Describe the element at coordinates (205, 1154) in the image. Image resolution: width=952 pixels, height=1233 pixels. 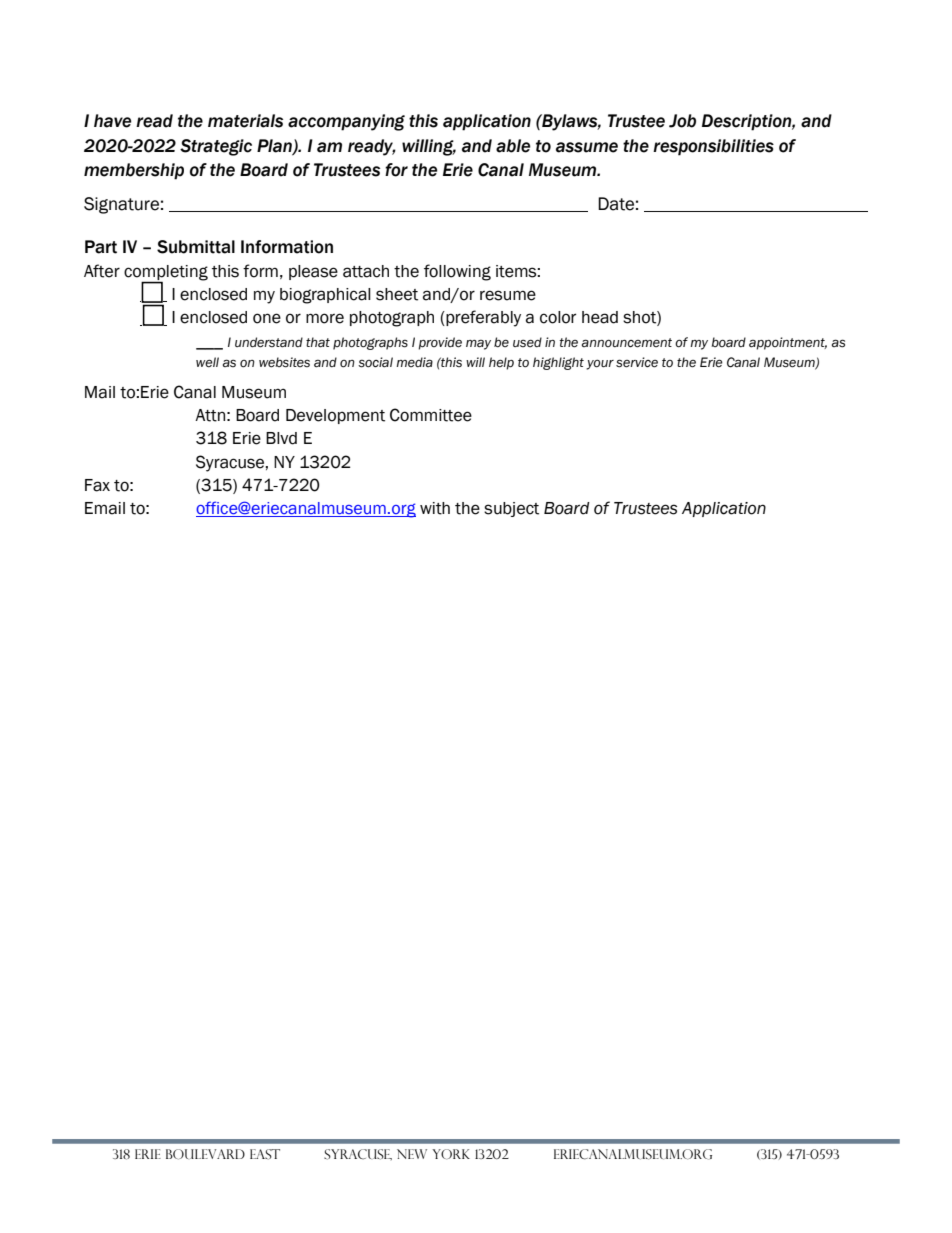
I see `Boulevard` at that location.
